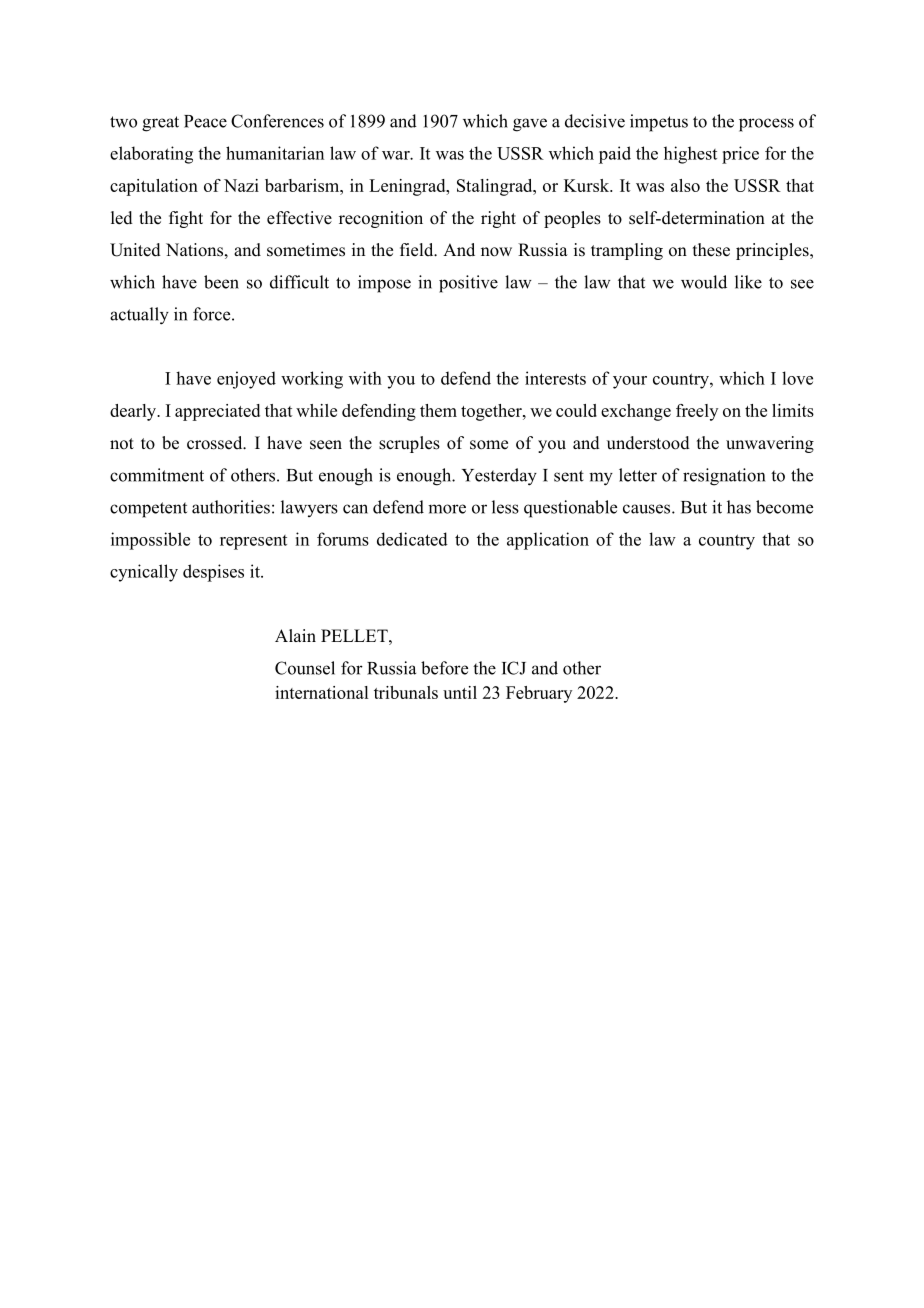 This screenshot has height=1308, width=924. What do you see at coordinates (205, 121) in the screenshot?
I see `Peace` at bounding box center [205, 121].
